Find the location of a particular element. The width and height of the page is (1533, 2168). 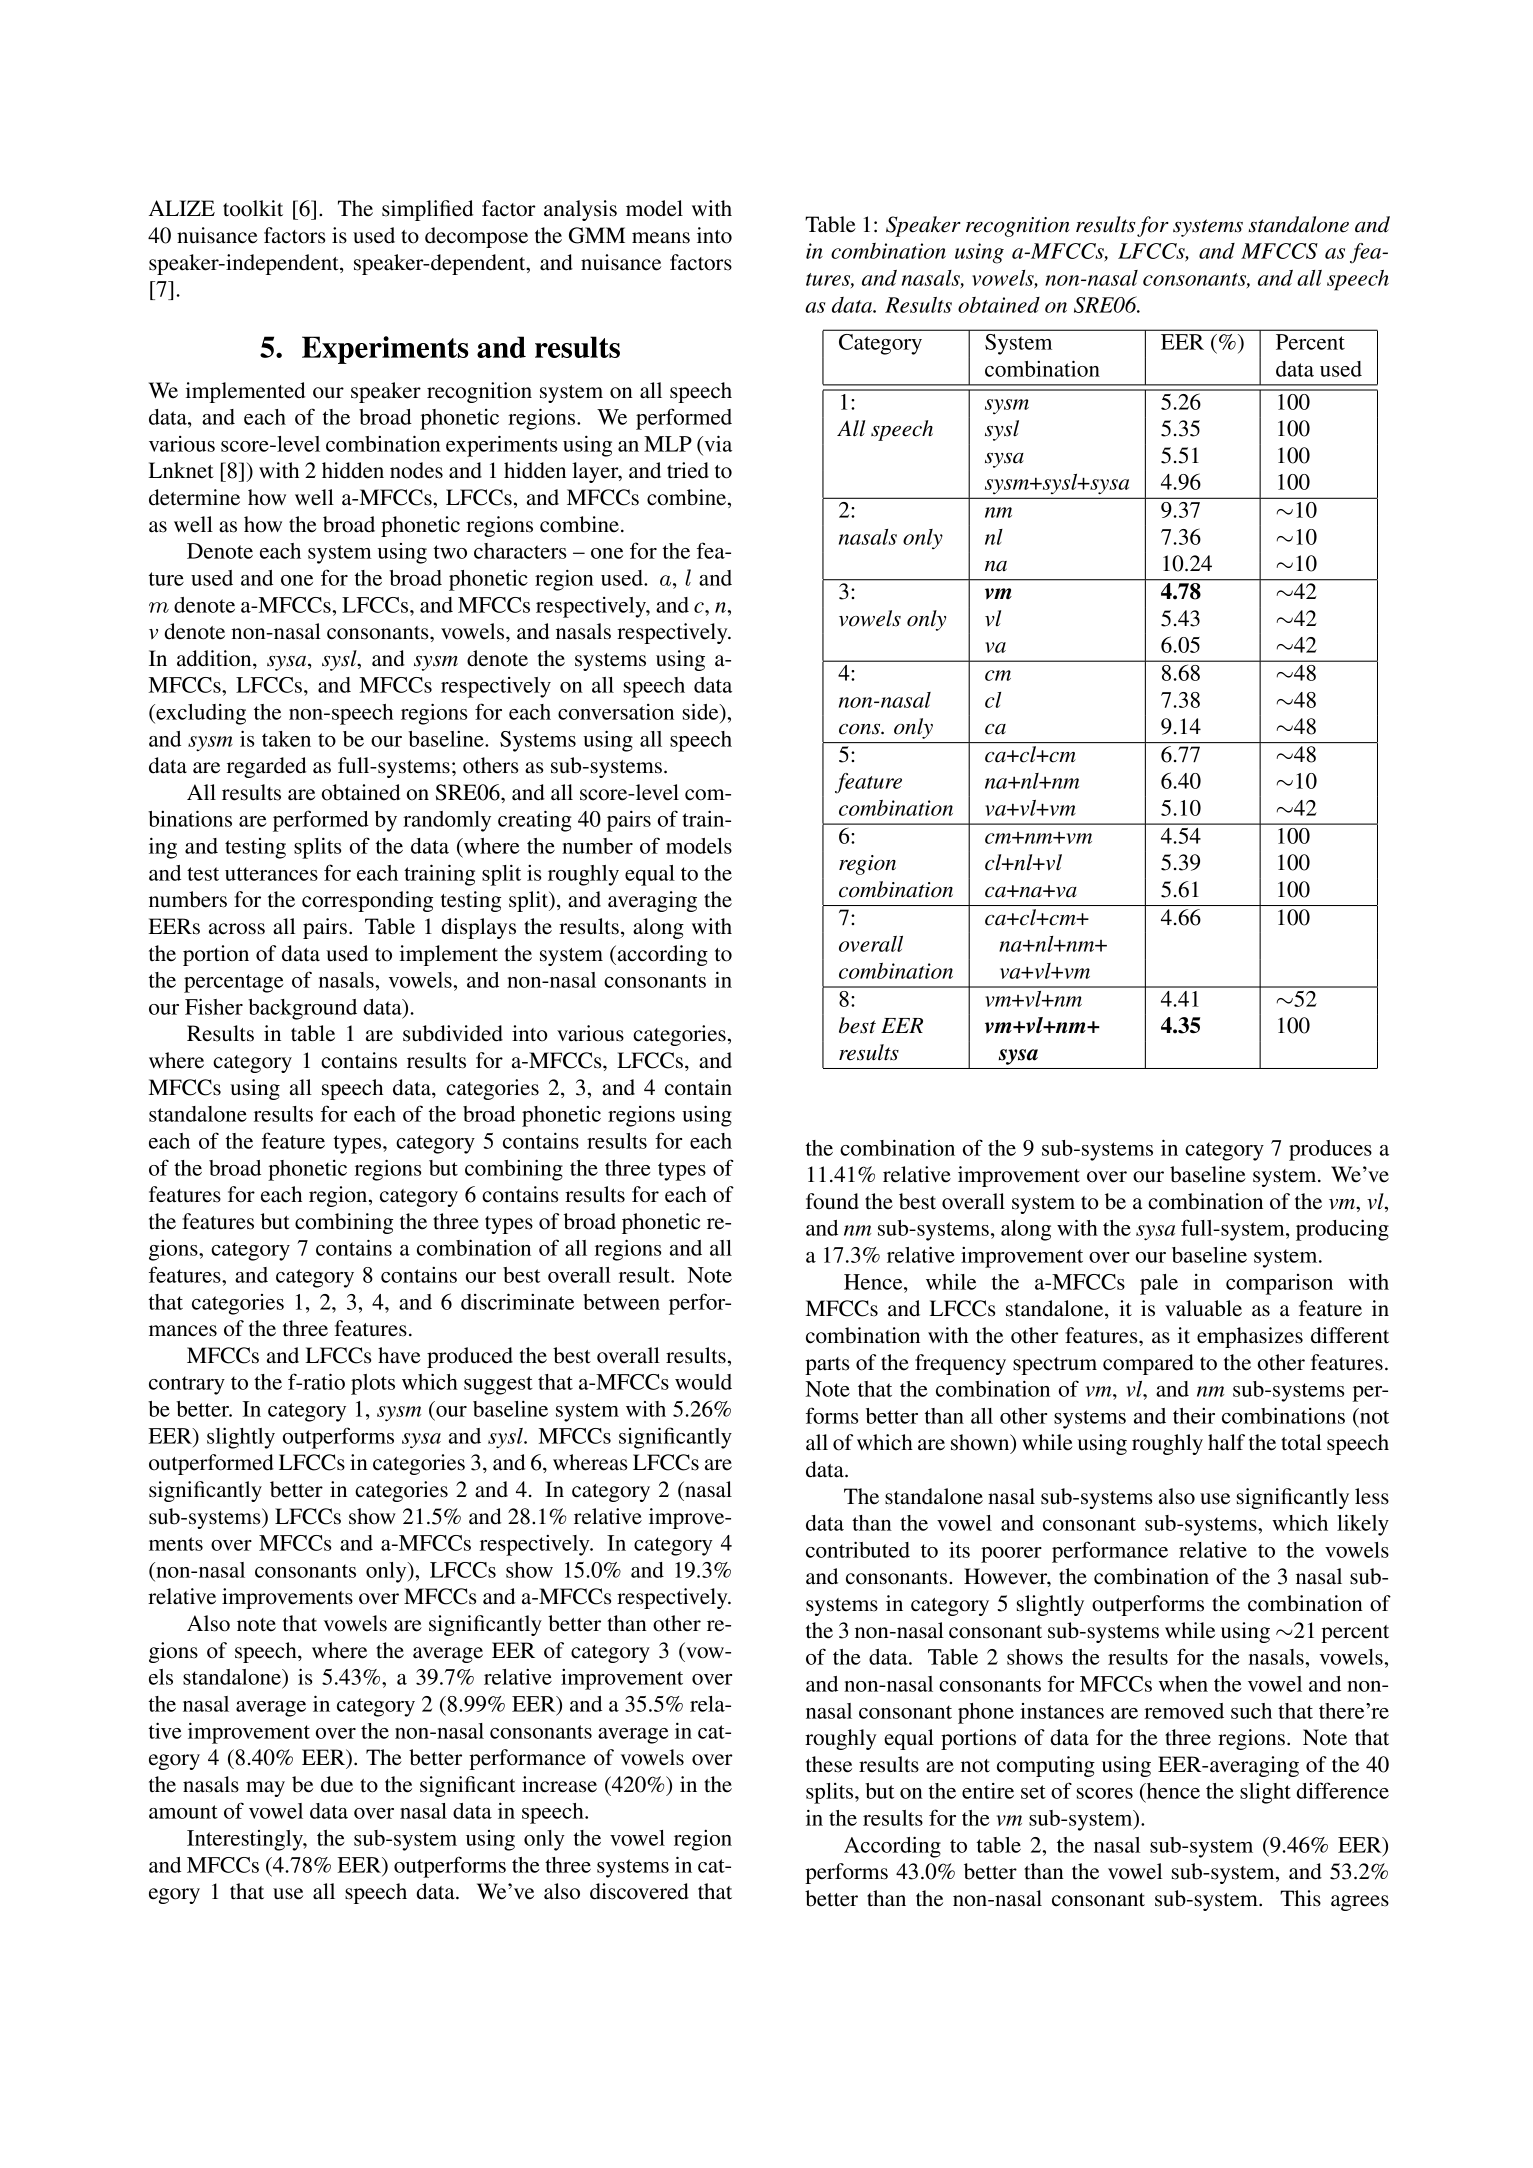

This is located at coordinates (1300, 1898).
